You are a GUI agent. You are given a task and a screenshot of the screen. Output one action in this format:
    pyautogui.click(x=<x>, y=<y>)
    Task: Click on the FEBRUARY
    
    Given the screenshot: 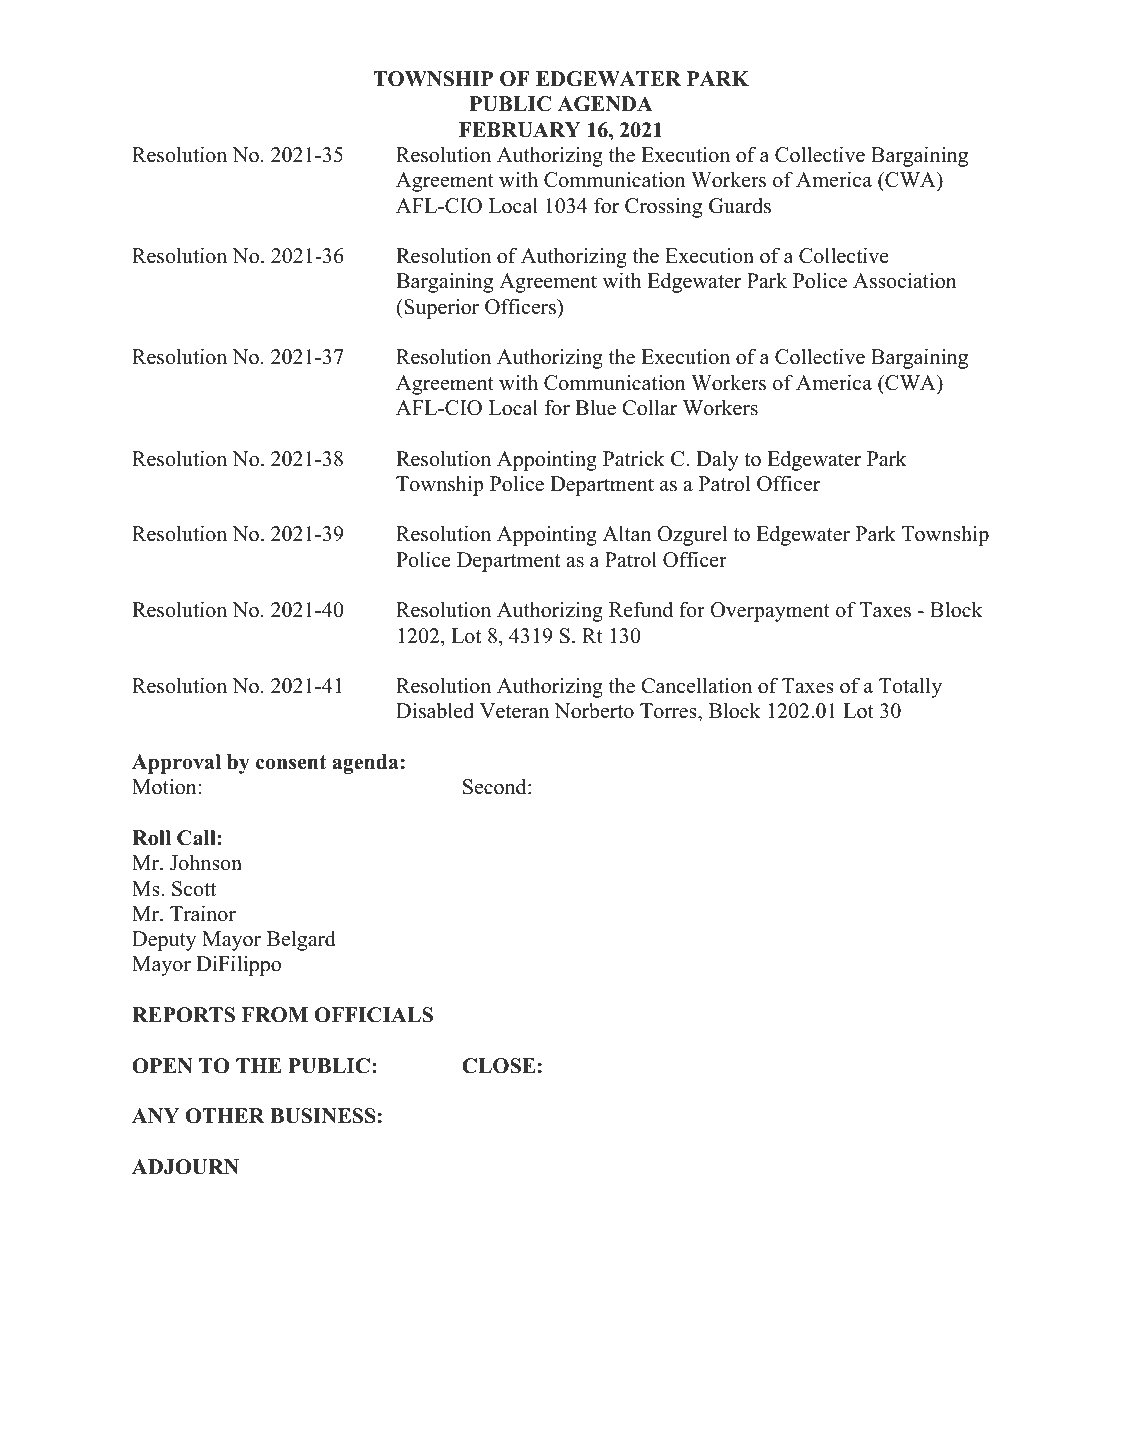 What is the action you would take?
    pyautogui.click(x=519, y=130)
